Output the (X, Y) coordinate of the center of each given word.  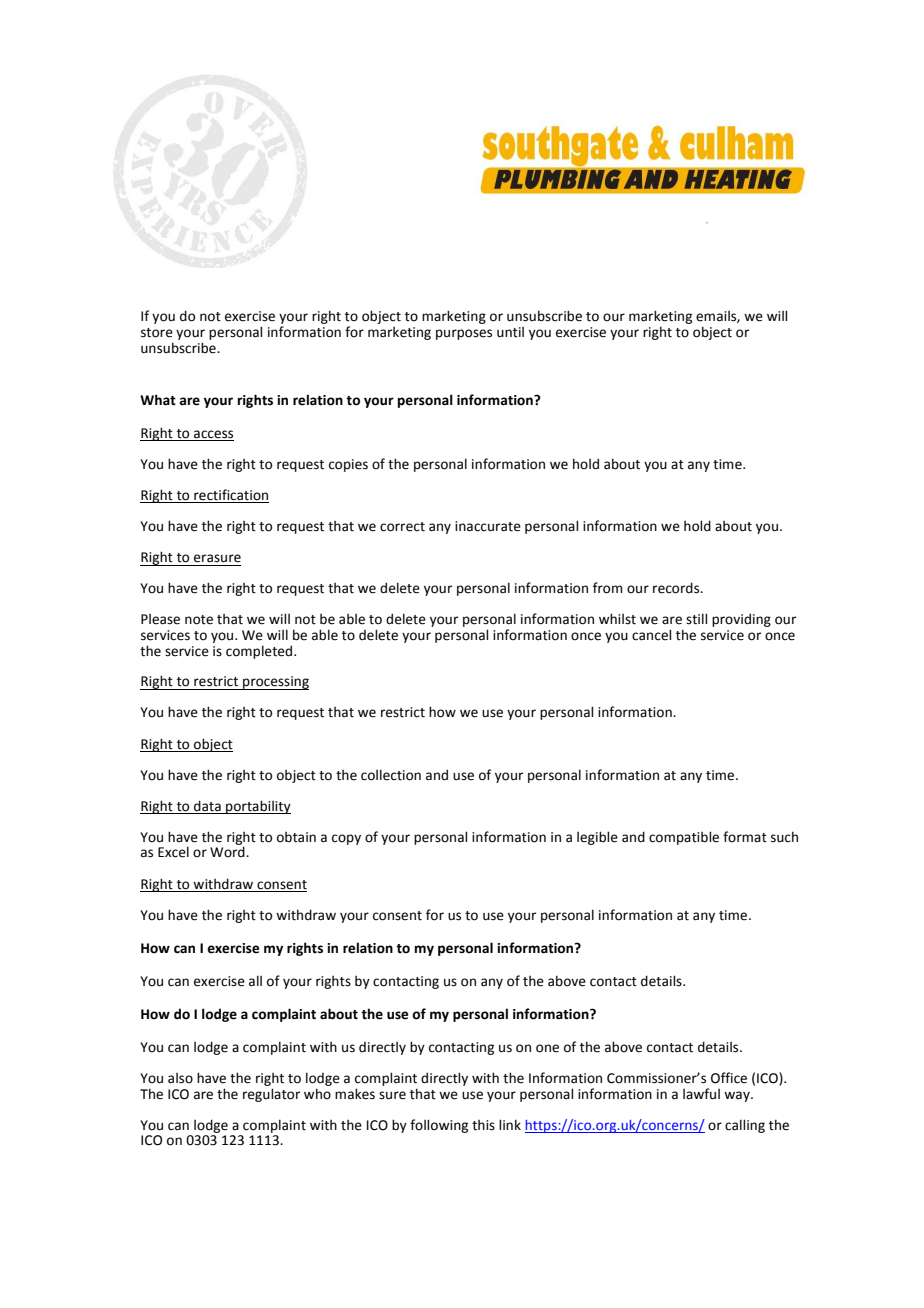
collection (391, 775)
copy (346, 839)
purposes (464, 334)
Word (228, 851)
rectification (230, 496)
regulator (271, 1095)
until (510, 332)
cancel (651, 635)
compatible (684, 838)
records (677, 588)
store (157, 333)
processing (275, 683)
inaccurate (488, 526)
